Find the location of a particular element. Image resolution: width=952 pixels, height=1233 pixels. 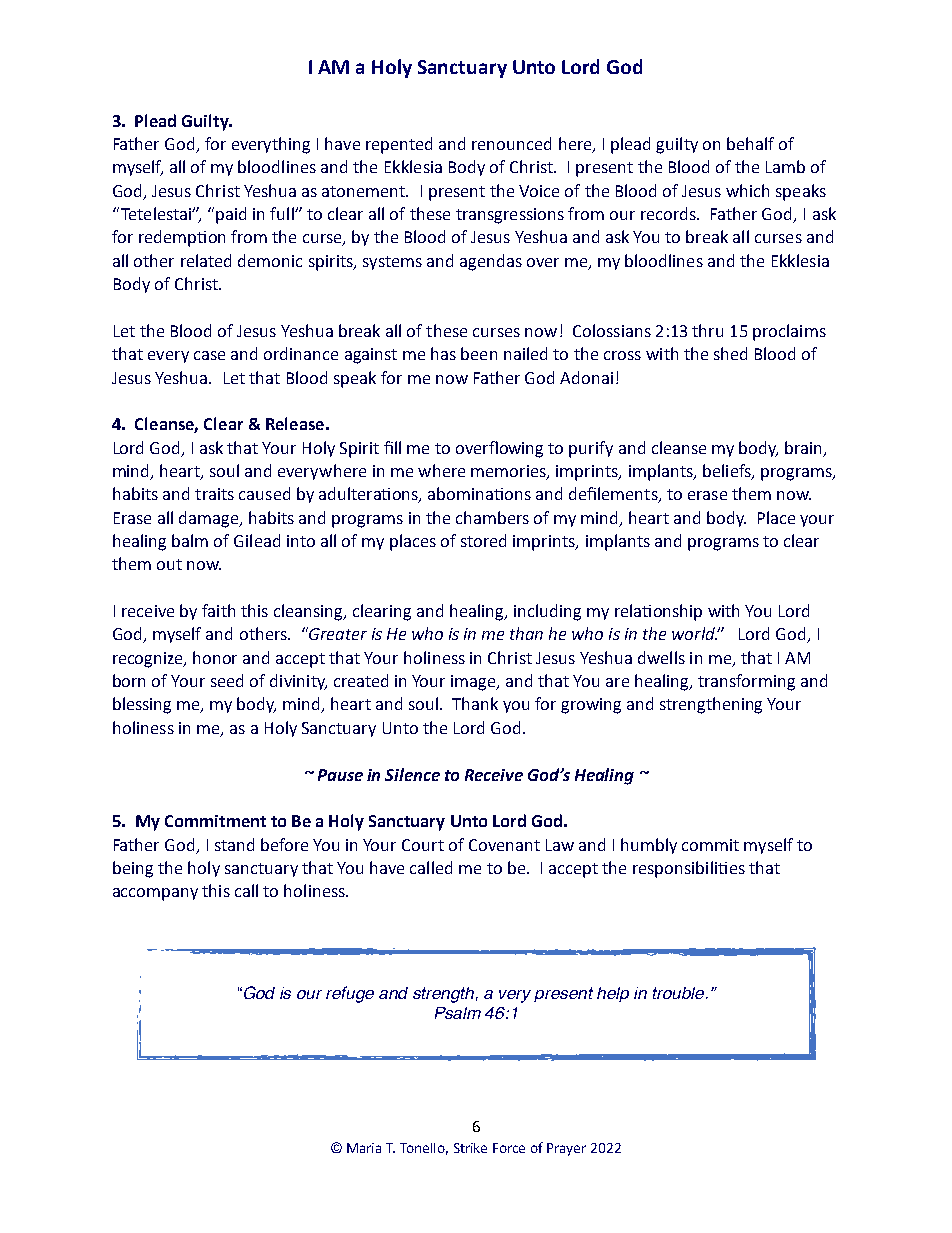

traits is located at coordinates (214, 494).
